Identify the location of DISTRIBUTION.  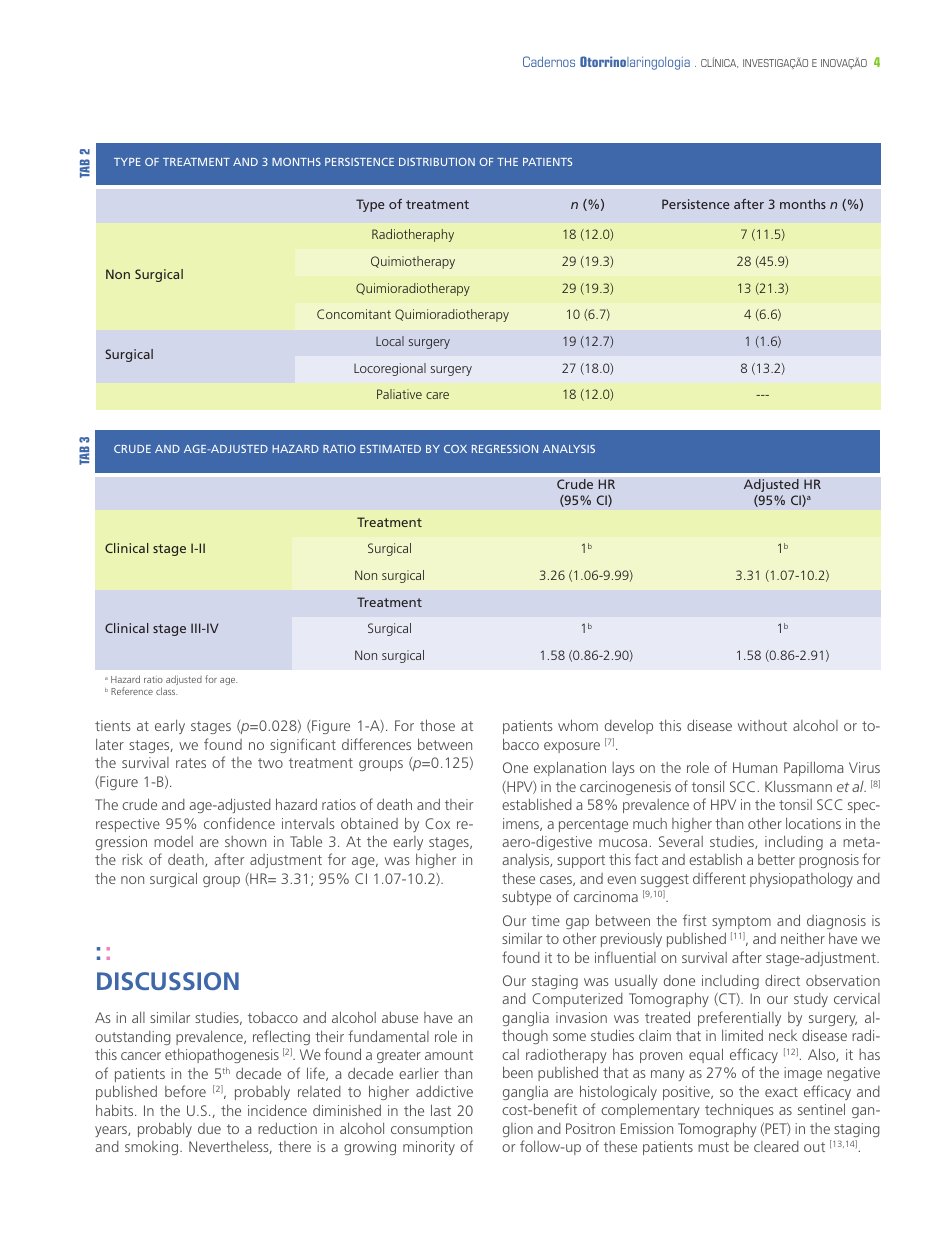
(437, 162).
